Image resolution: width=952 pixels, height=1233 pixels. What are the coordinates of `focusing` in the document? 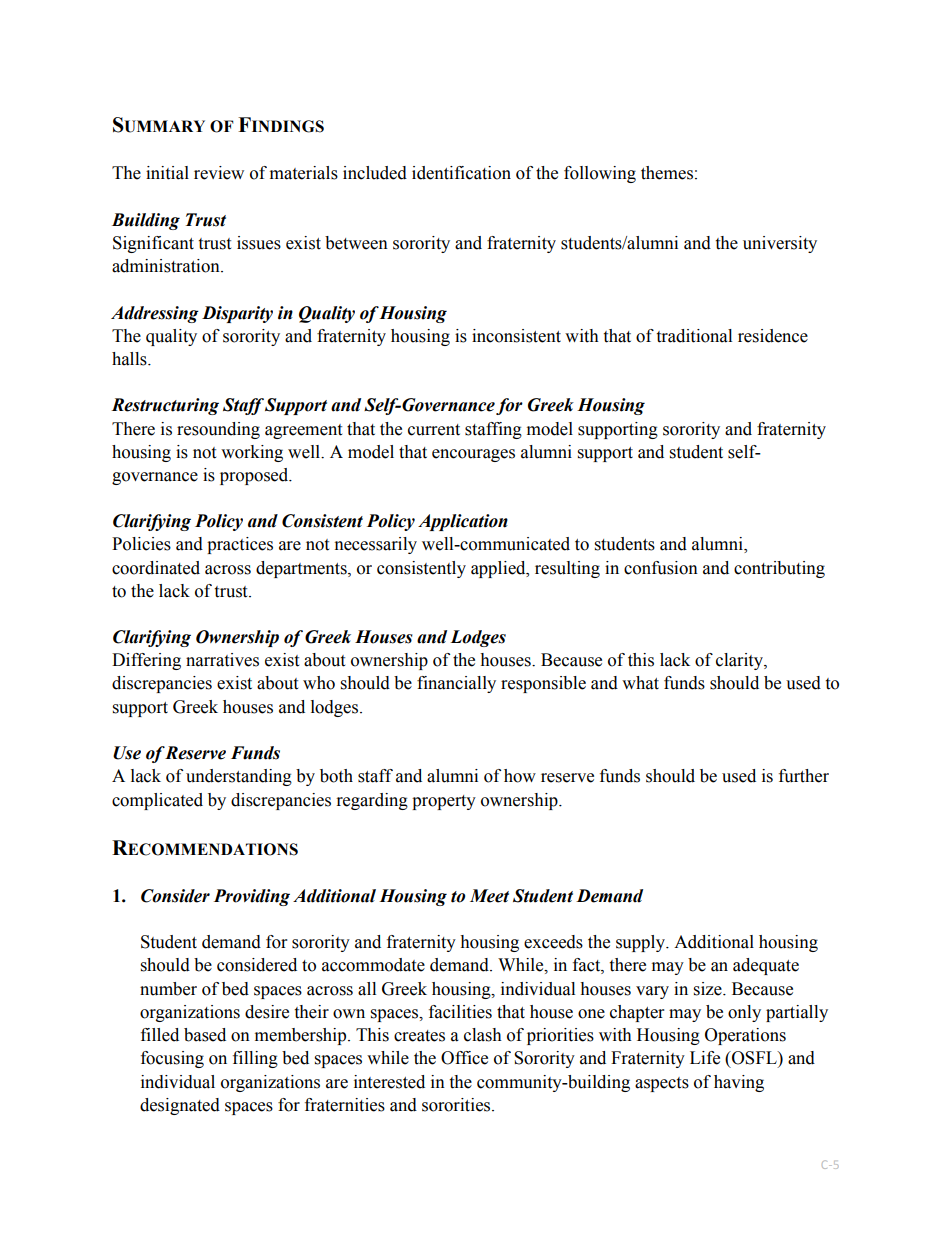 It's located at (172, 1059).
